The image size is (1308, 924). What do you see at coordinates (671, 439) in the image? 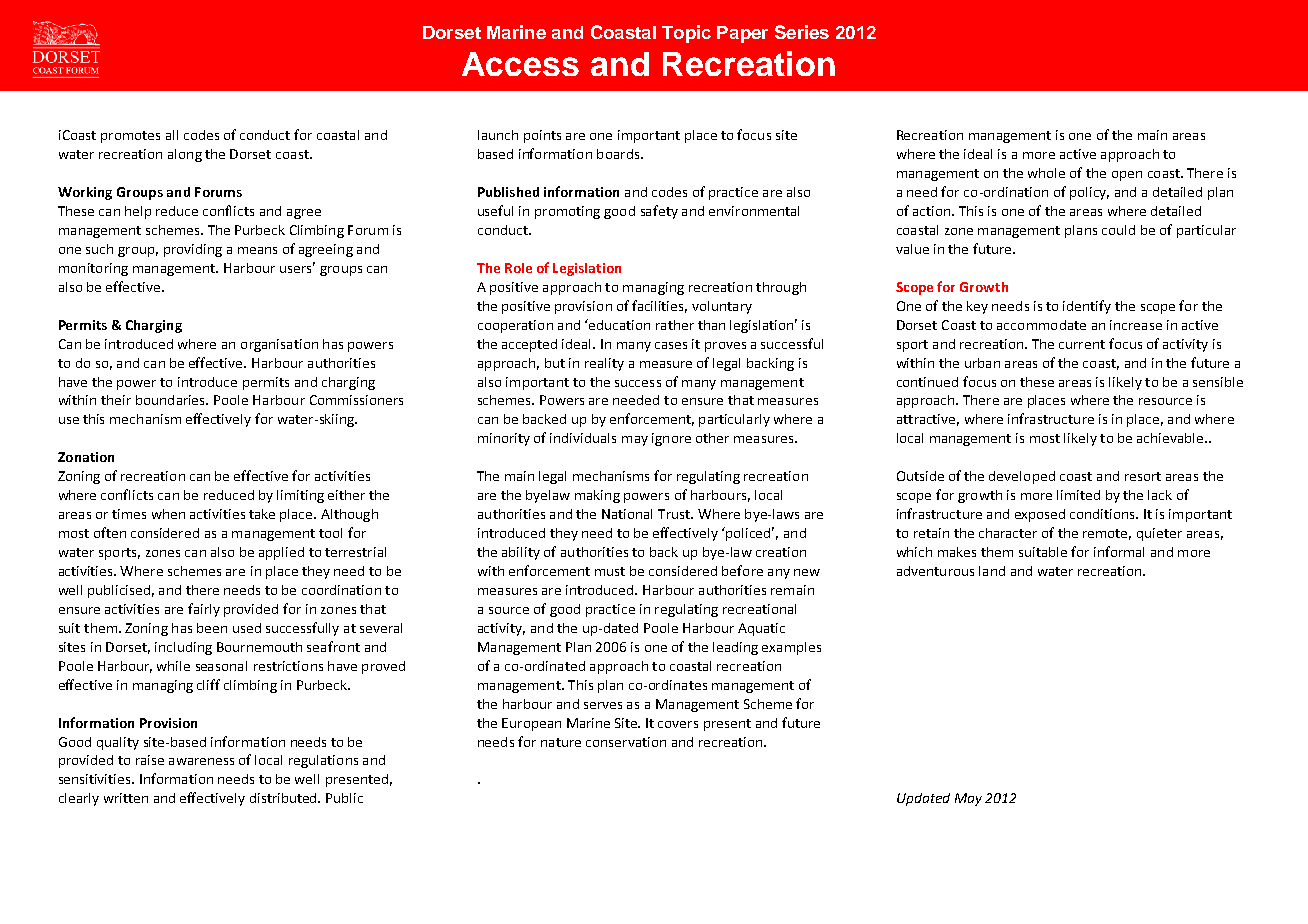
I see `ignore` at bounding box center [671, 439].
